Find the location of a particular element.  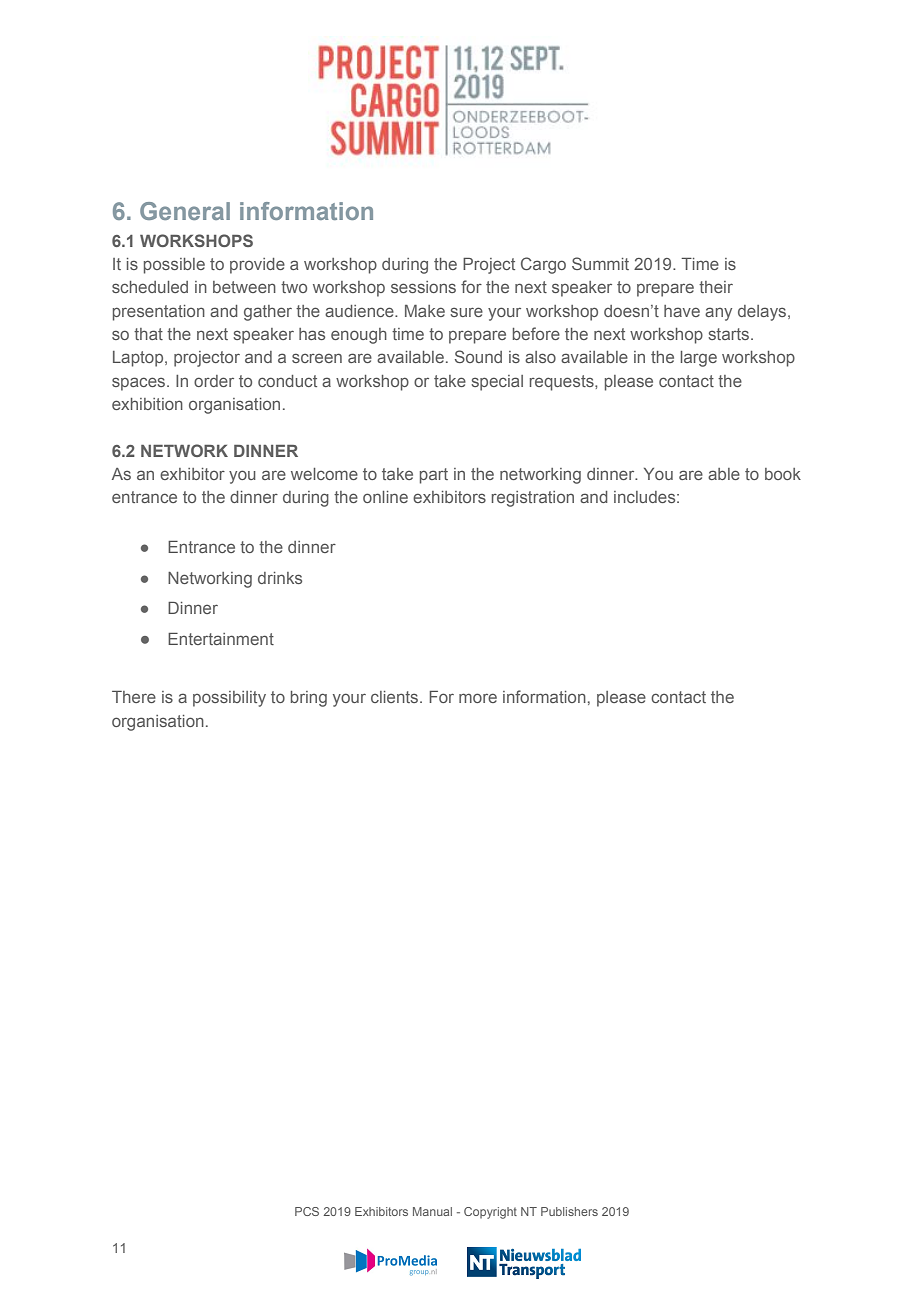

possibility is located at coordinates (229, 699).
